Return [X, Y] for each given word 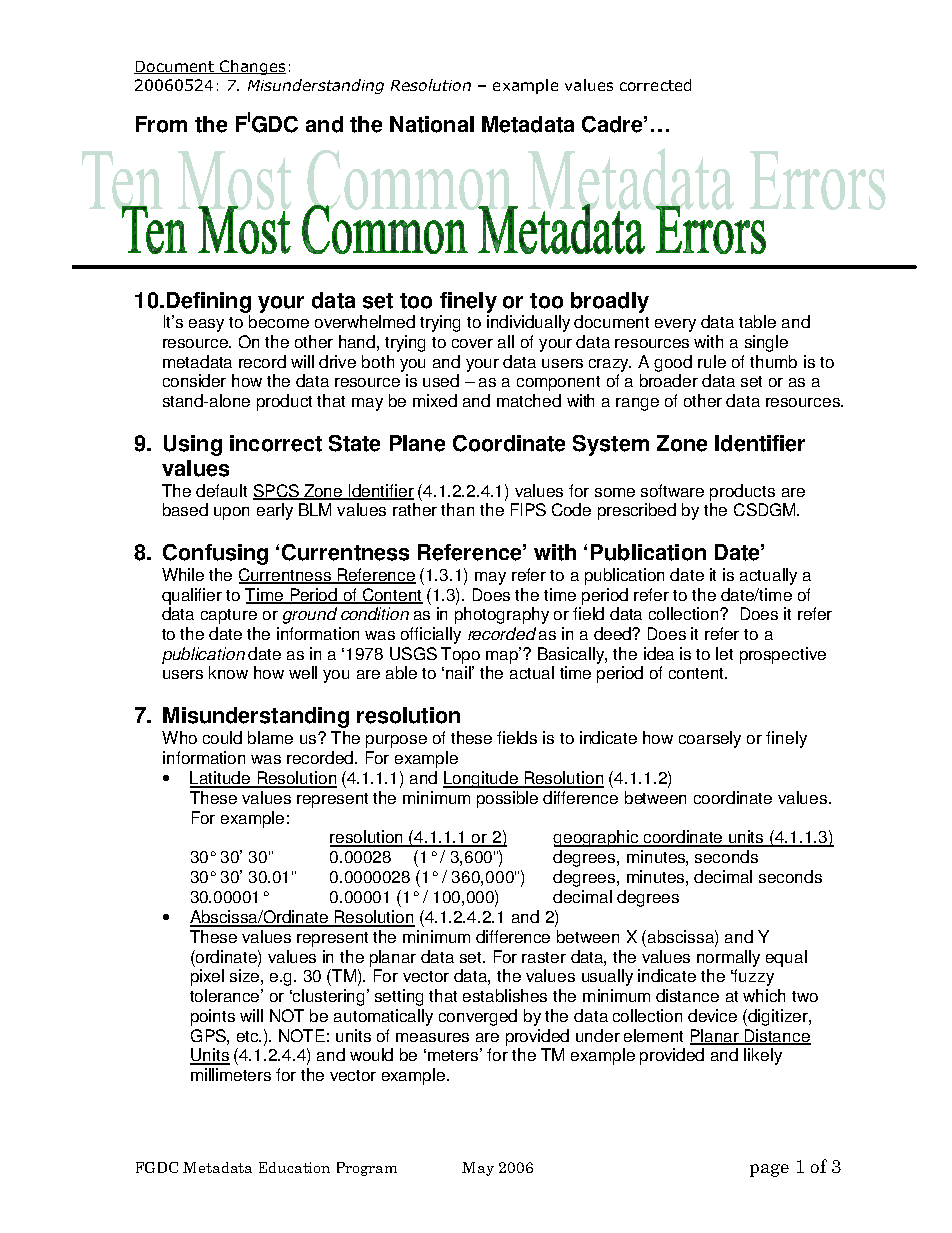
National [432, 124]
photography [502, 615]
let [724, 653]
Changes [252, 67]
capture [229, 616]
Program [367, 1169]
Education [294, 1167]
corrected [655, 85]
